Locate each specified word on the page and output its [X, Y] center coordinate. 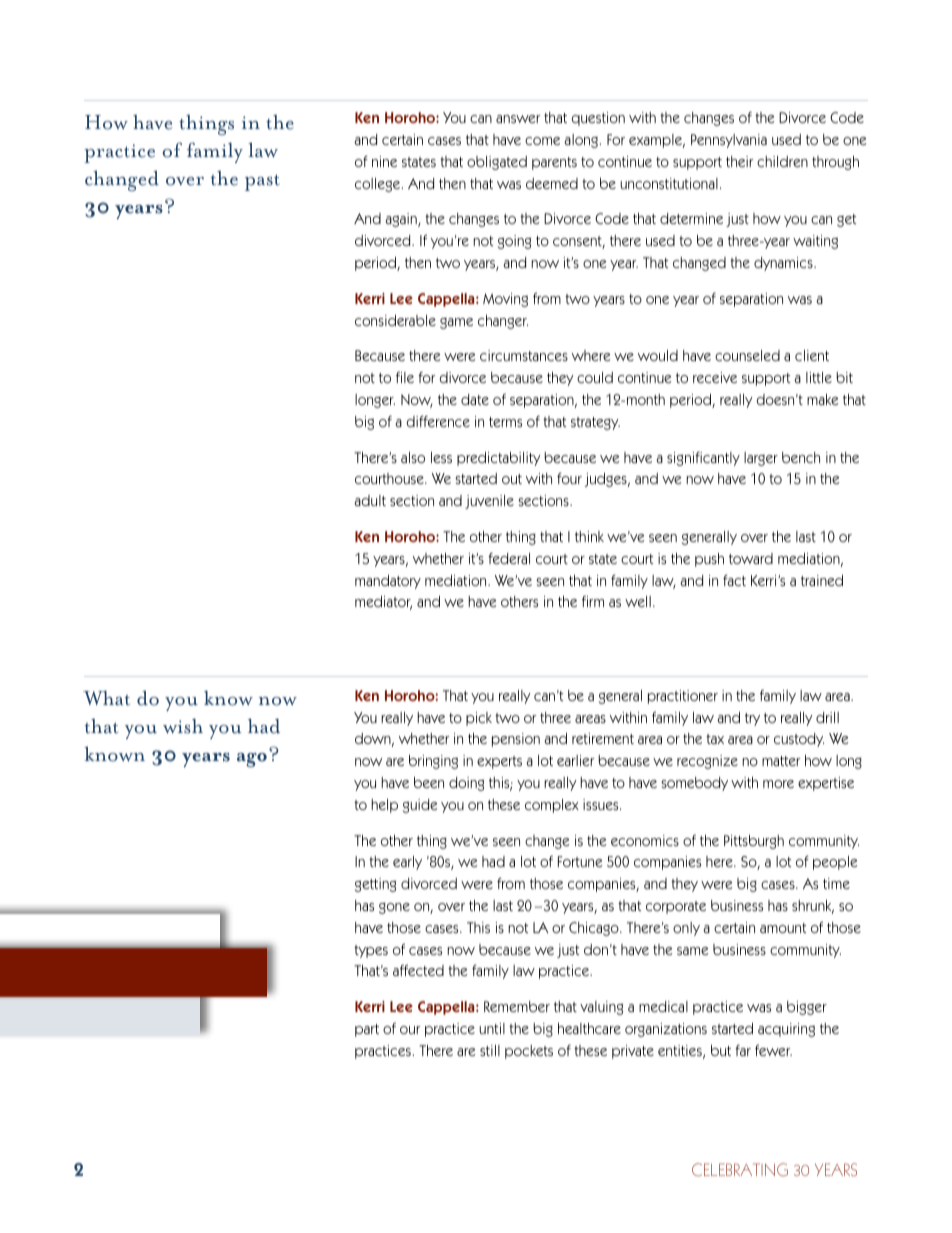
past [262, 182]
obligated [497, 163]
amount [783, 928]
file [405, 377]
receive [715, 377]
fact [734, 580]
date [475, 399]
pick [479, 719]
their [740, 161]
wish [183, 726]
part [367, 1030]
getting [375, 885]
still [490, 1050]
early [407, 863]
